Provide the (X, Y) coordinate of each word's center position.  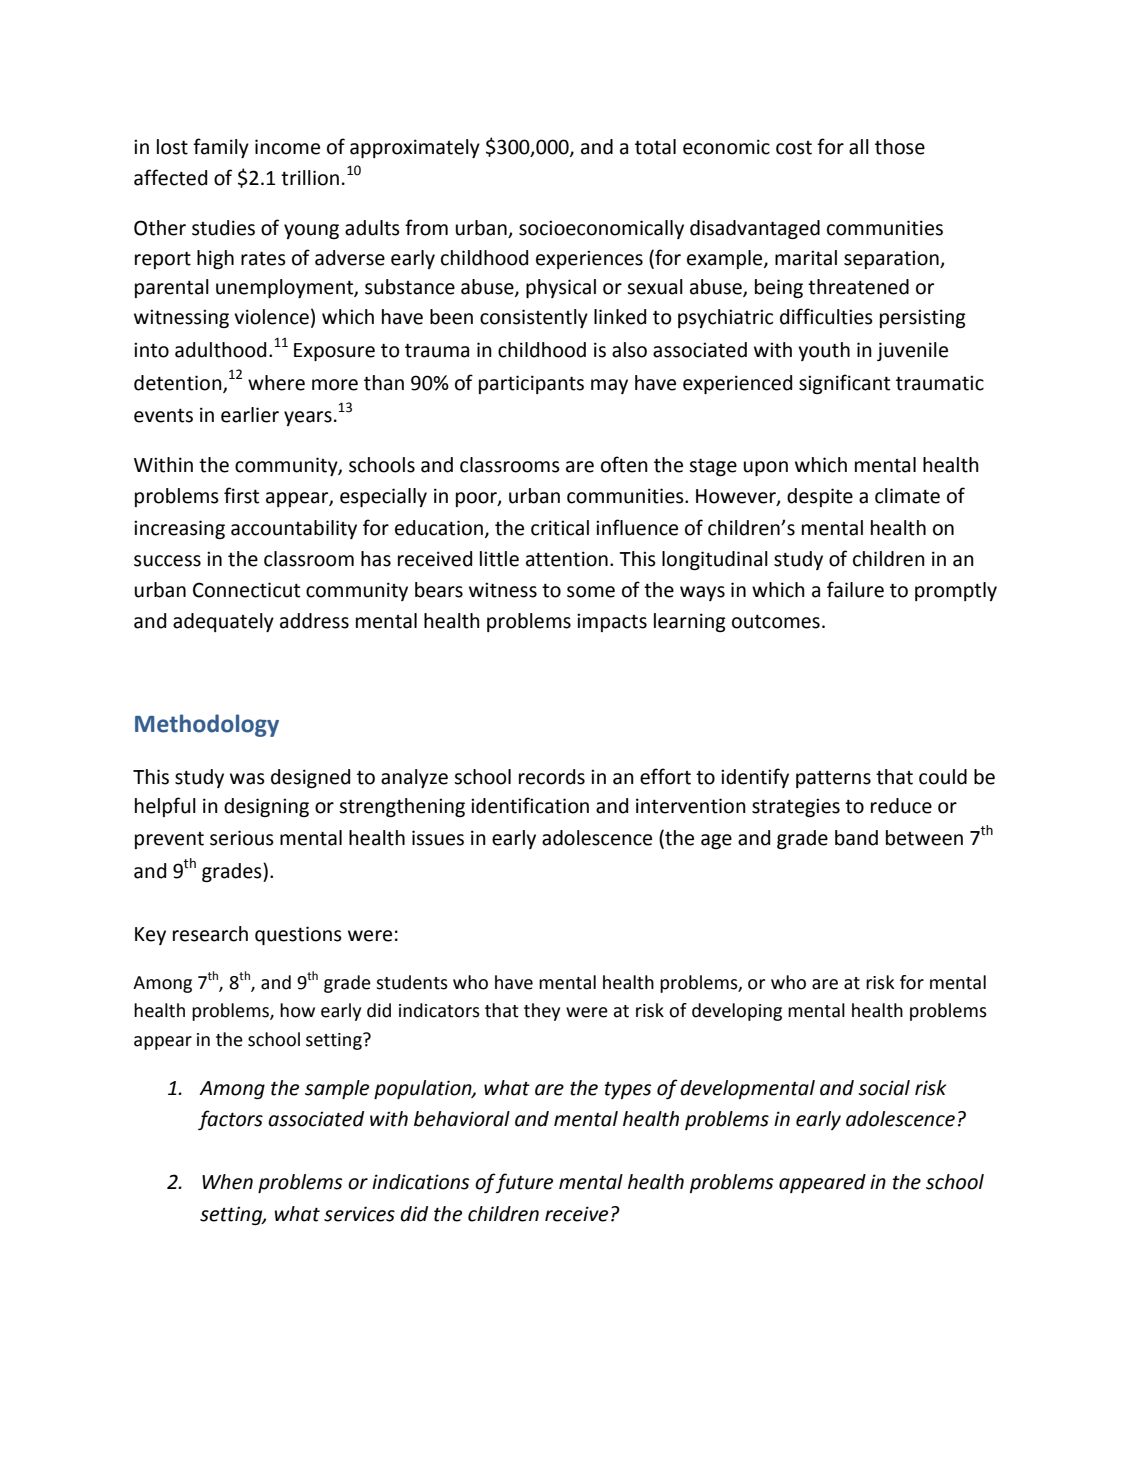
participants (531, 384)
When (227, 1182)
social (884, 1088)
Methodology (207, 725)
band (856, 838)
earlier (250, 415)
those (900, 147)
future (524, 1183)
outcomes (776, 621)
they (542, 1012)
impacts (612, 622)
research (210, 934)
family (221, 148)
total (655, 147)
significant (844, 384)
